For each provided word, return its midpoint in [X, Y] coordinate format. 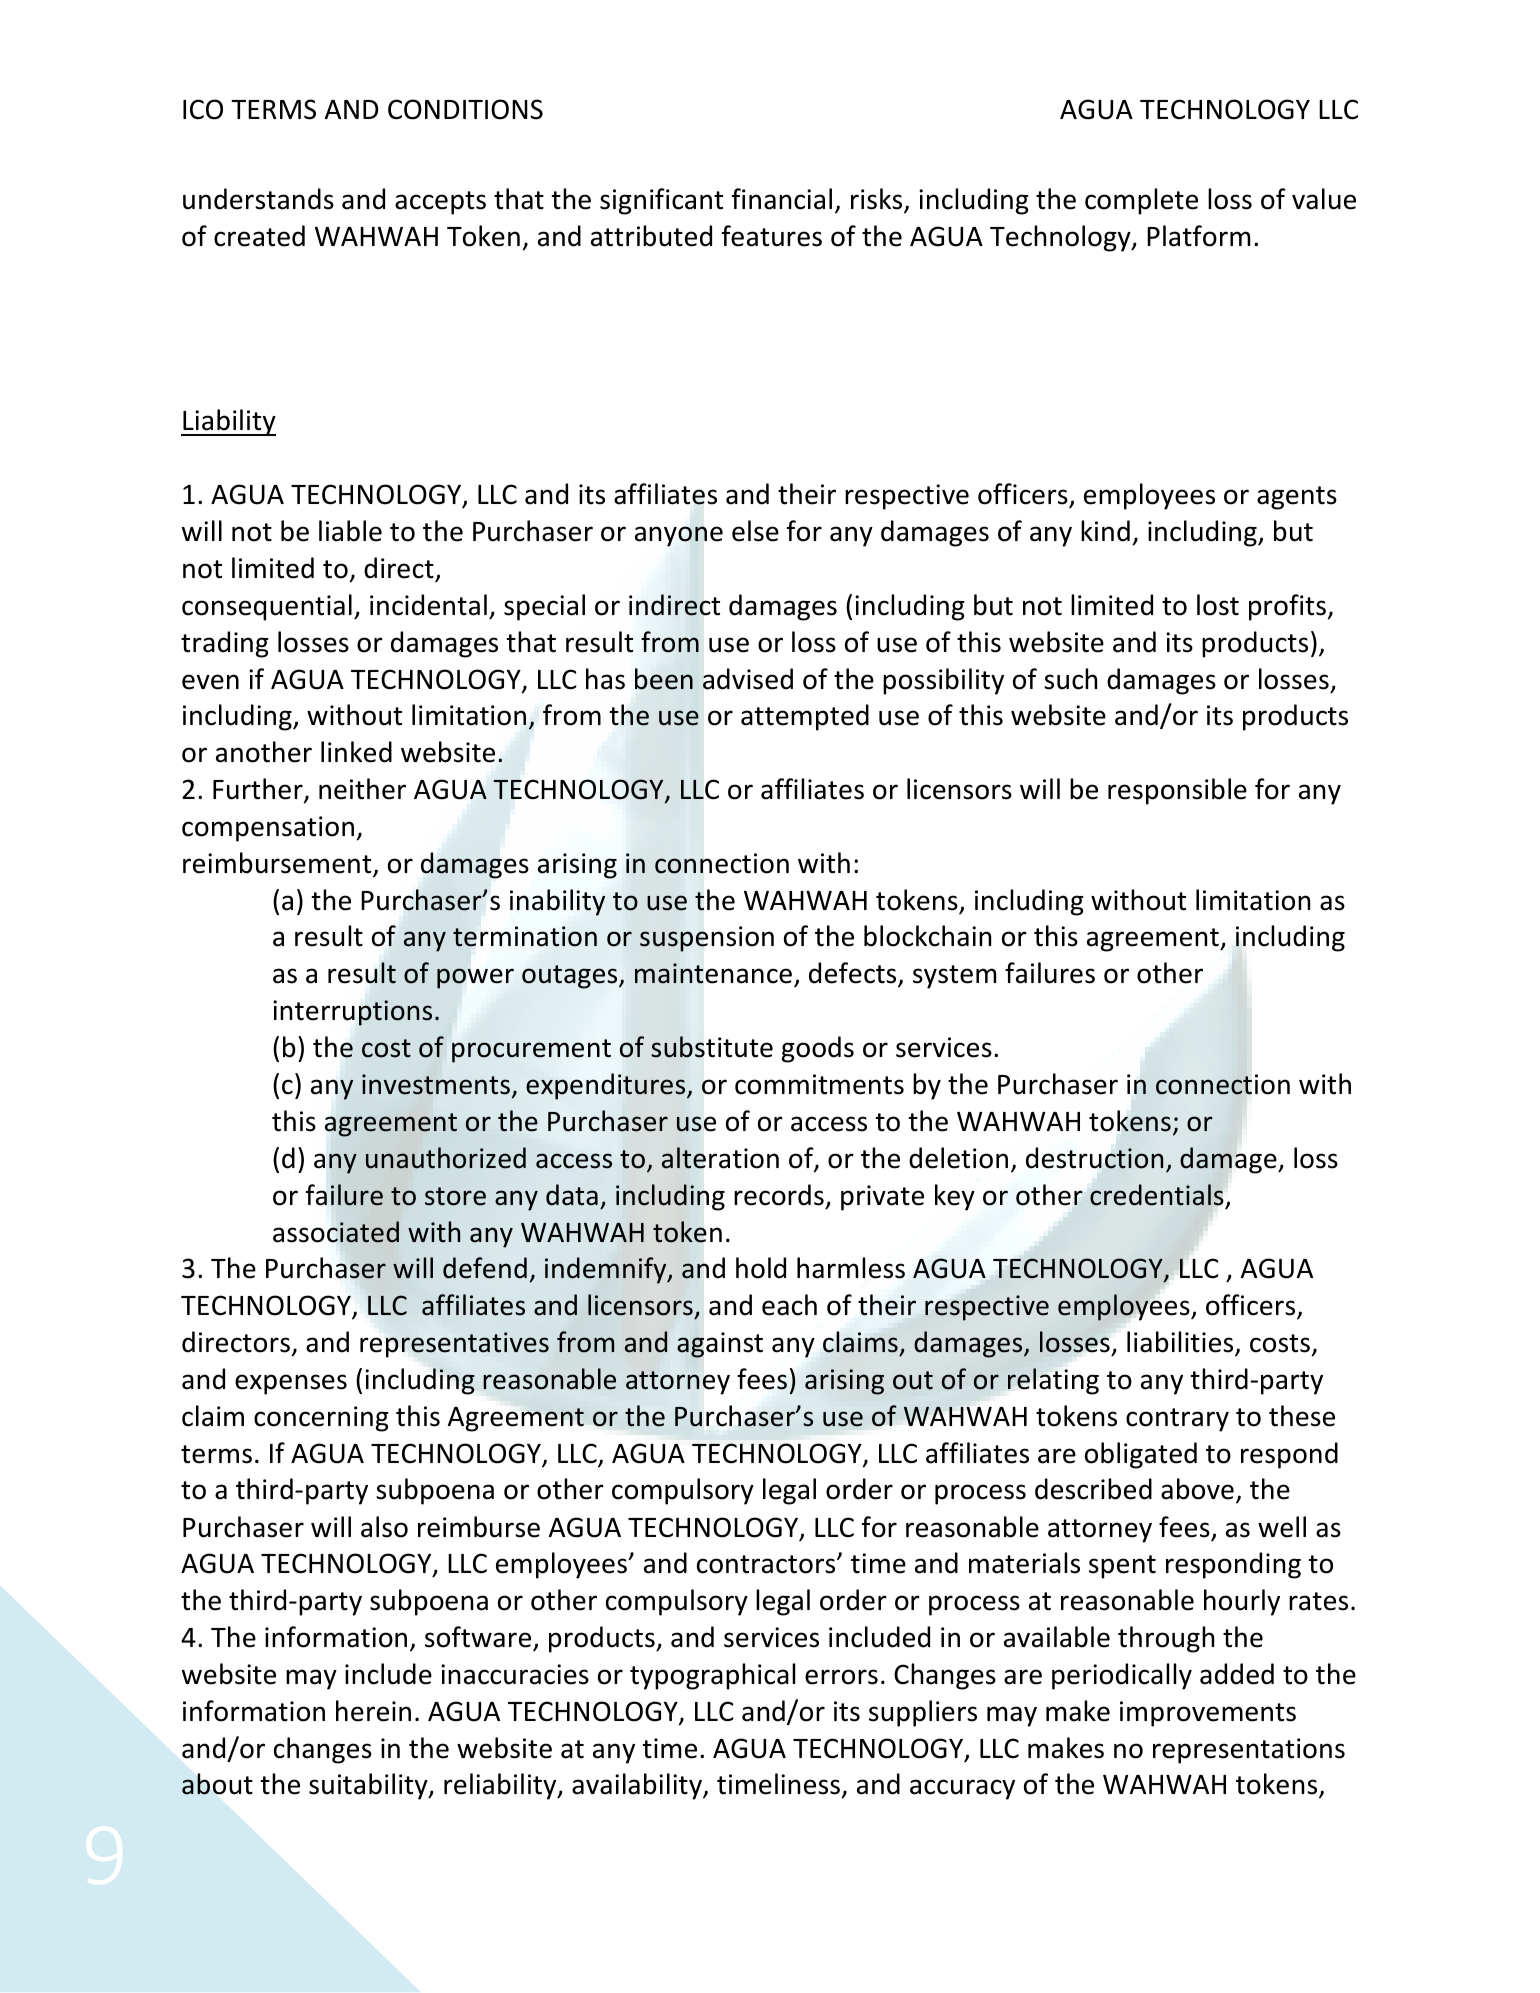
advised [748, 679]
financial [782, 199]
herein [373, 1711]
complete [1141, 201]
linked [356, 752]
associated [336, 1232]
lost [1218, 605]
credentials [1156, 1195]
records [779, 1195]
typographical [712, 1676]
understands [258, 199]
